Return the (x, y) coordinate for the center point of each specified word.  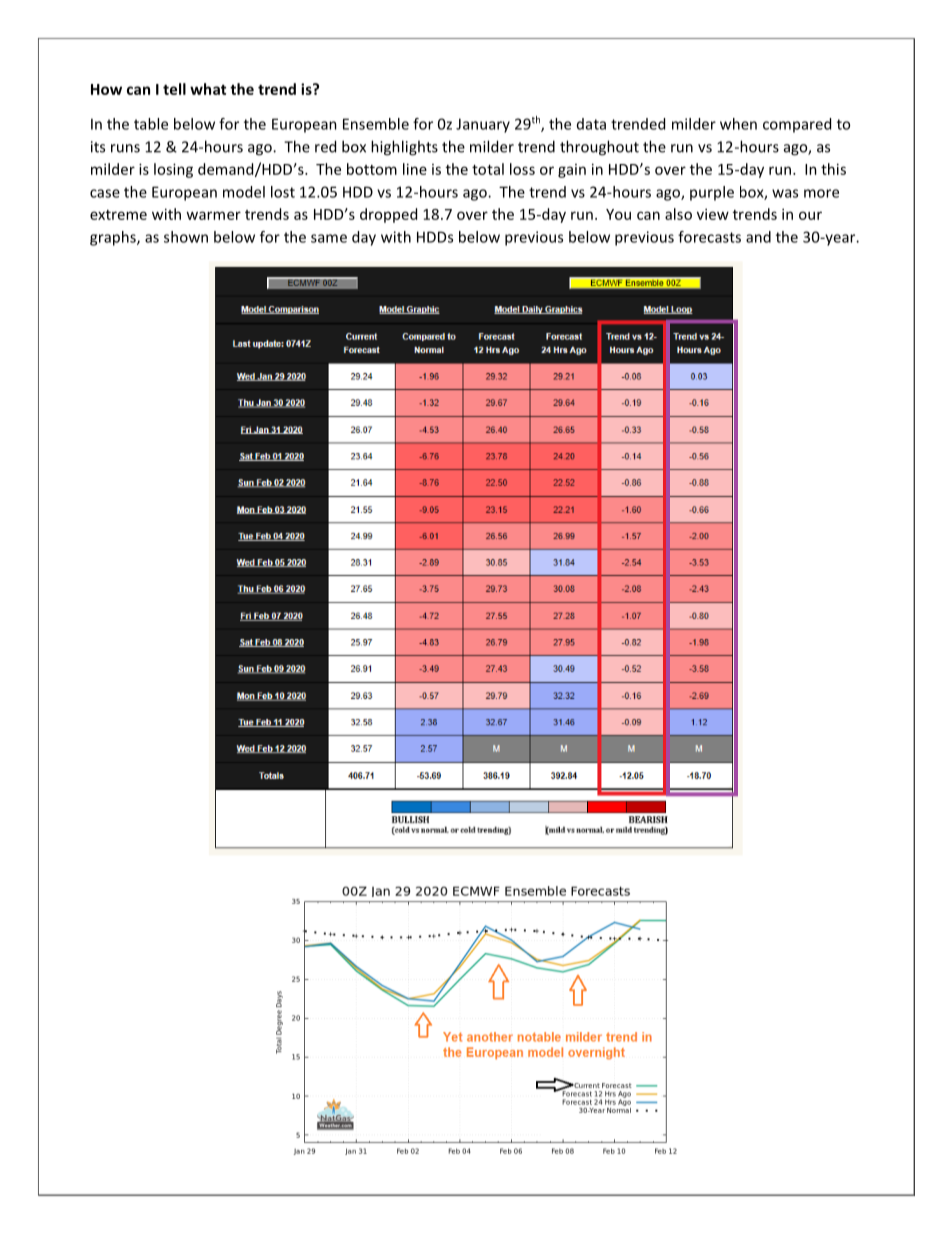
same (329, 238)
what (208, 89)
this (833, 169)
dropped (388, 215)
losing (173, 170)
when (738, 124)
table (151, 124)
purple (712, 193)
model (244, 192)
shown (186, 237)
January (483, 125)
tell (174, 89)
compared (797, 125)
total (488, 169)
